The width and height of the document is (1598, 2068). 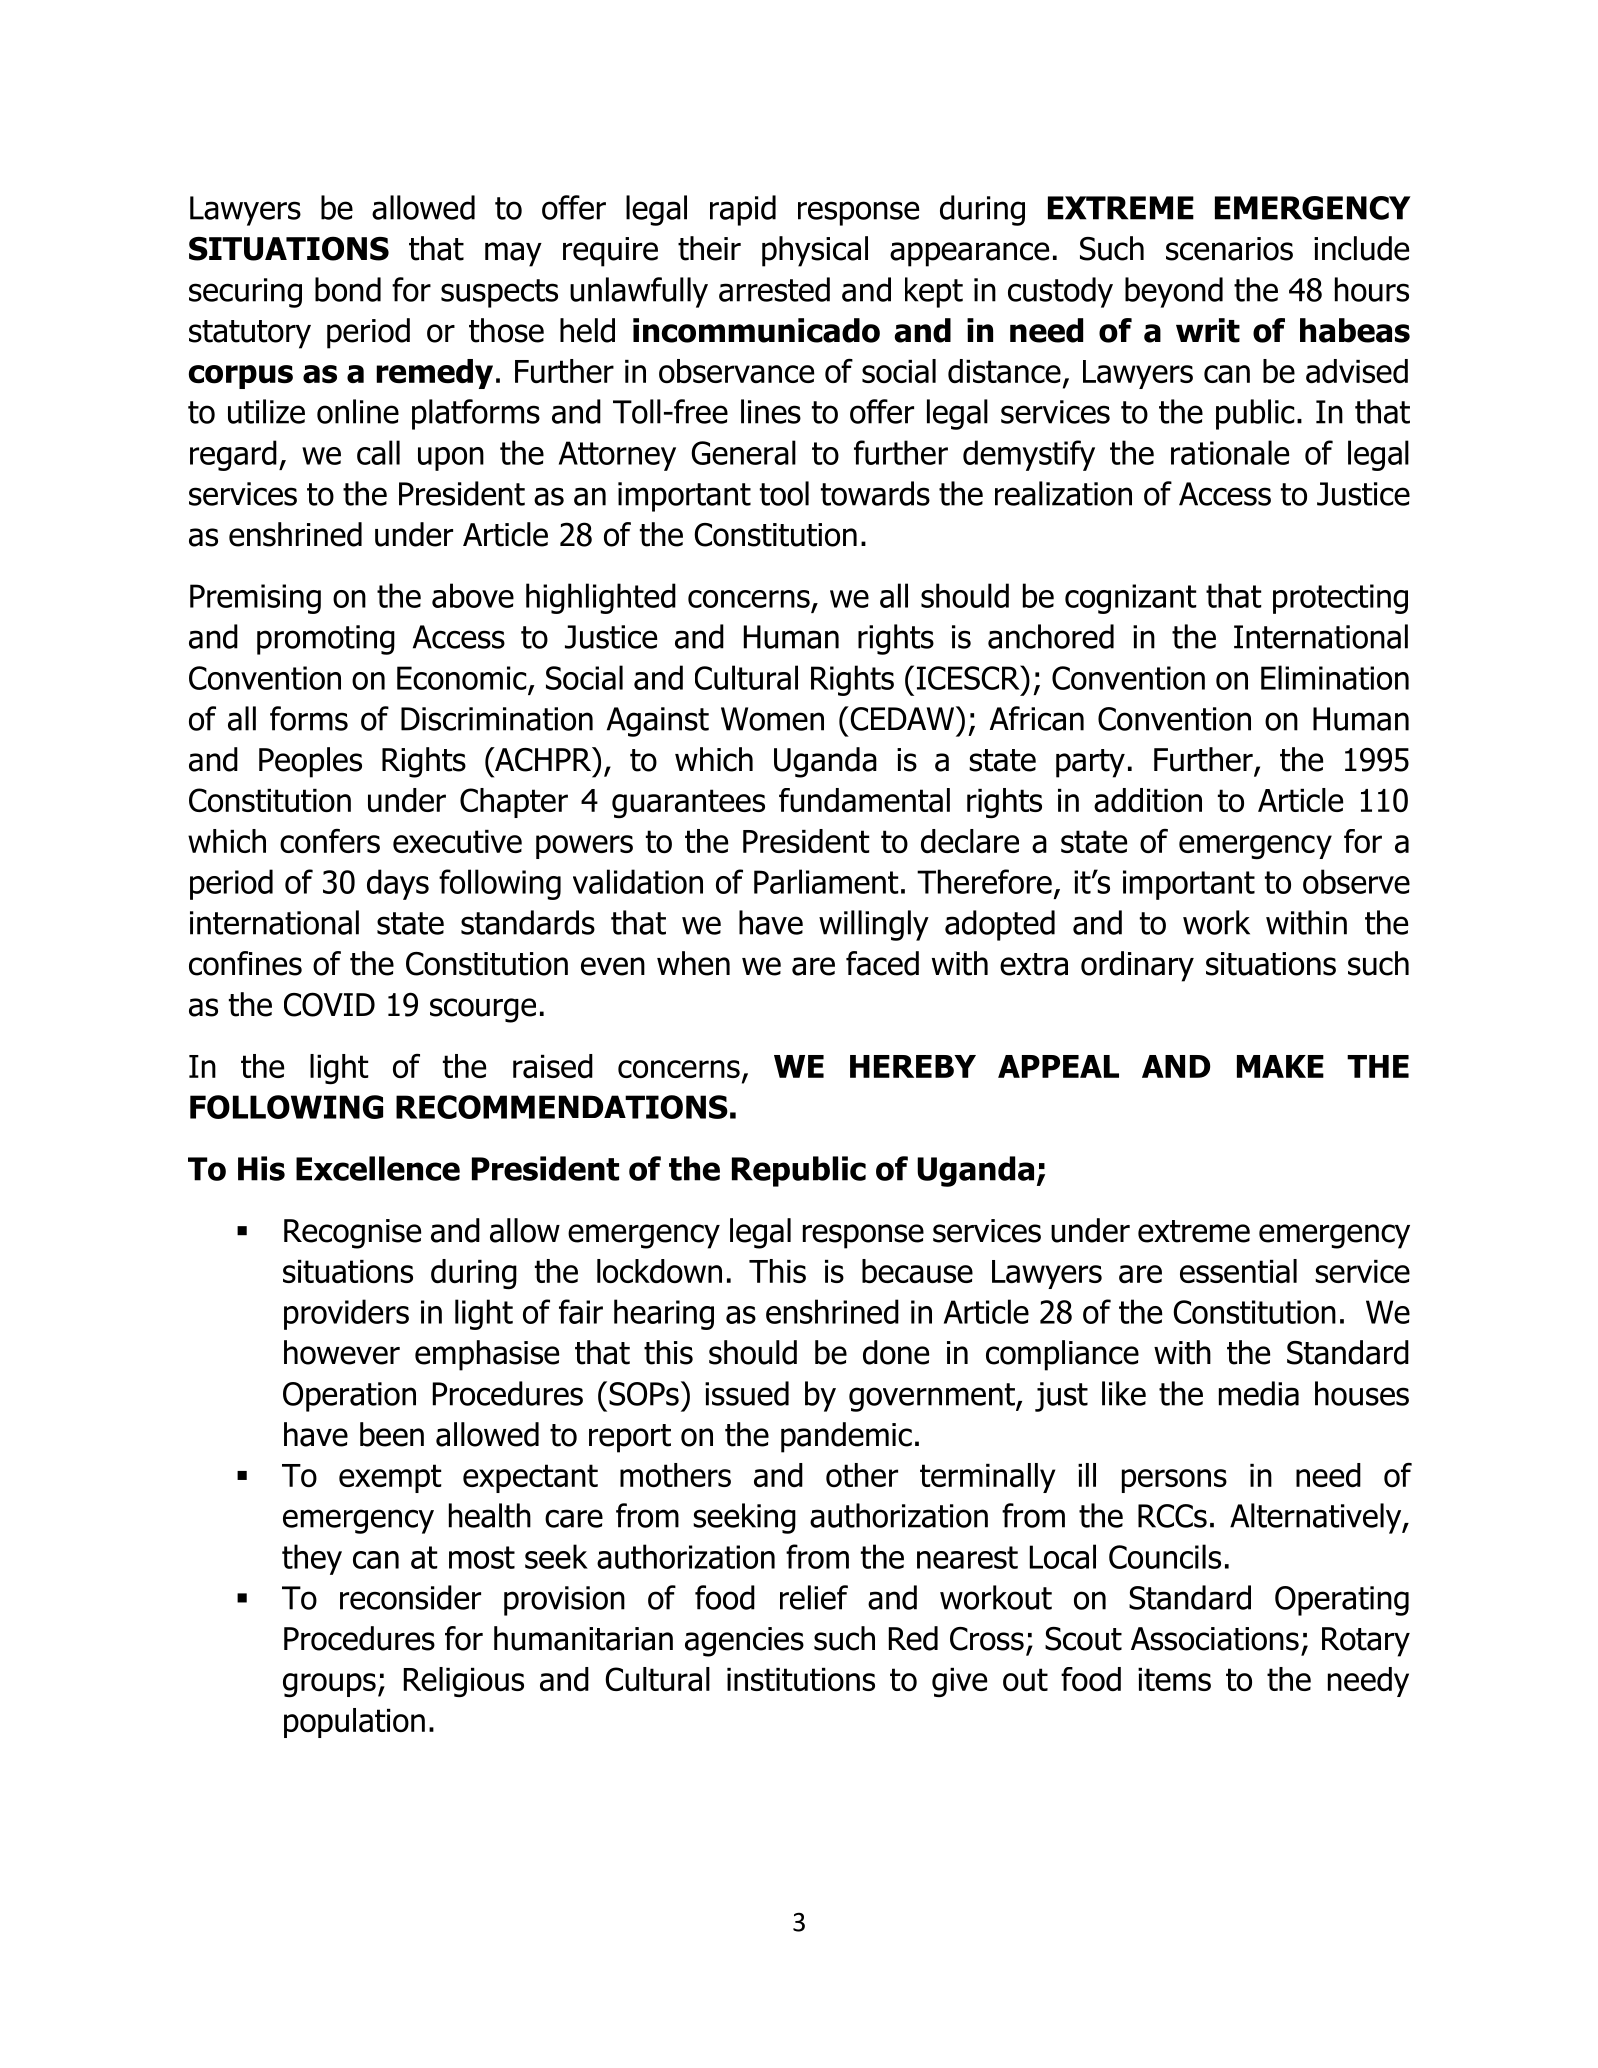 I want to click on Elimination, so click(x=1335, y=677).
